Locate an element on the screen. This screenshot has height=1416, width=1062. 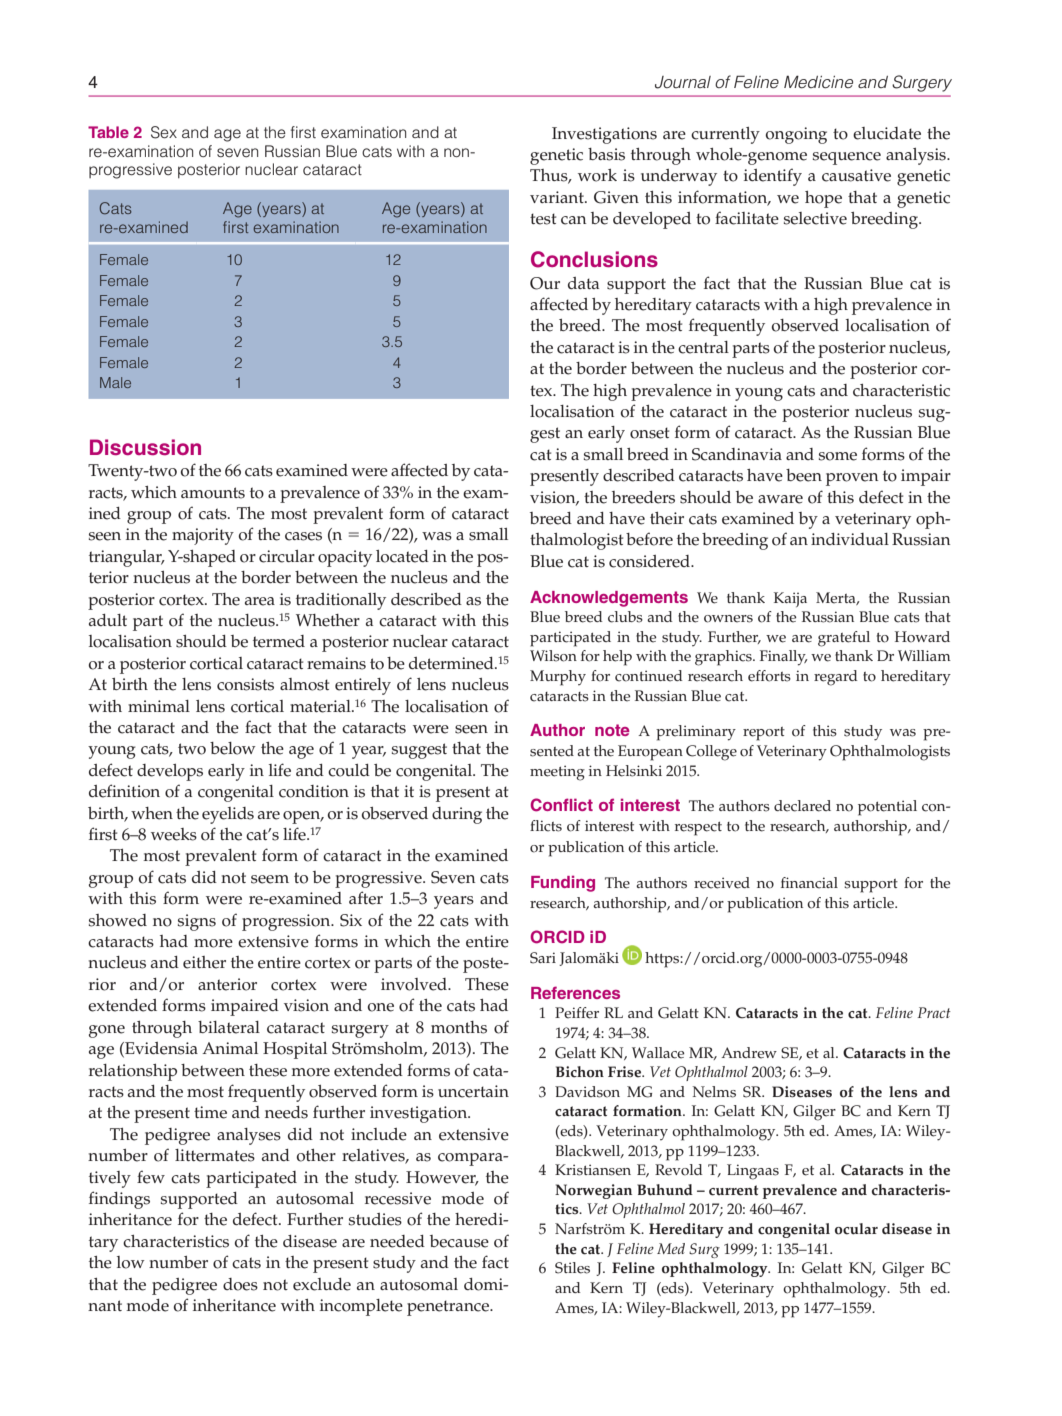
some is located at coordinates (838, 456).
